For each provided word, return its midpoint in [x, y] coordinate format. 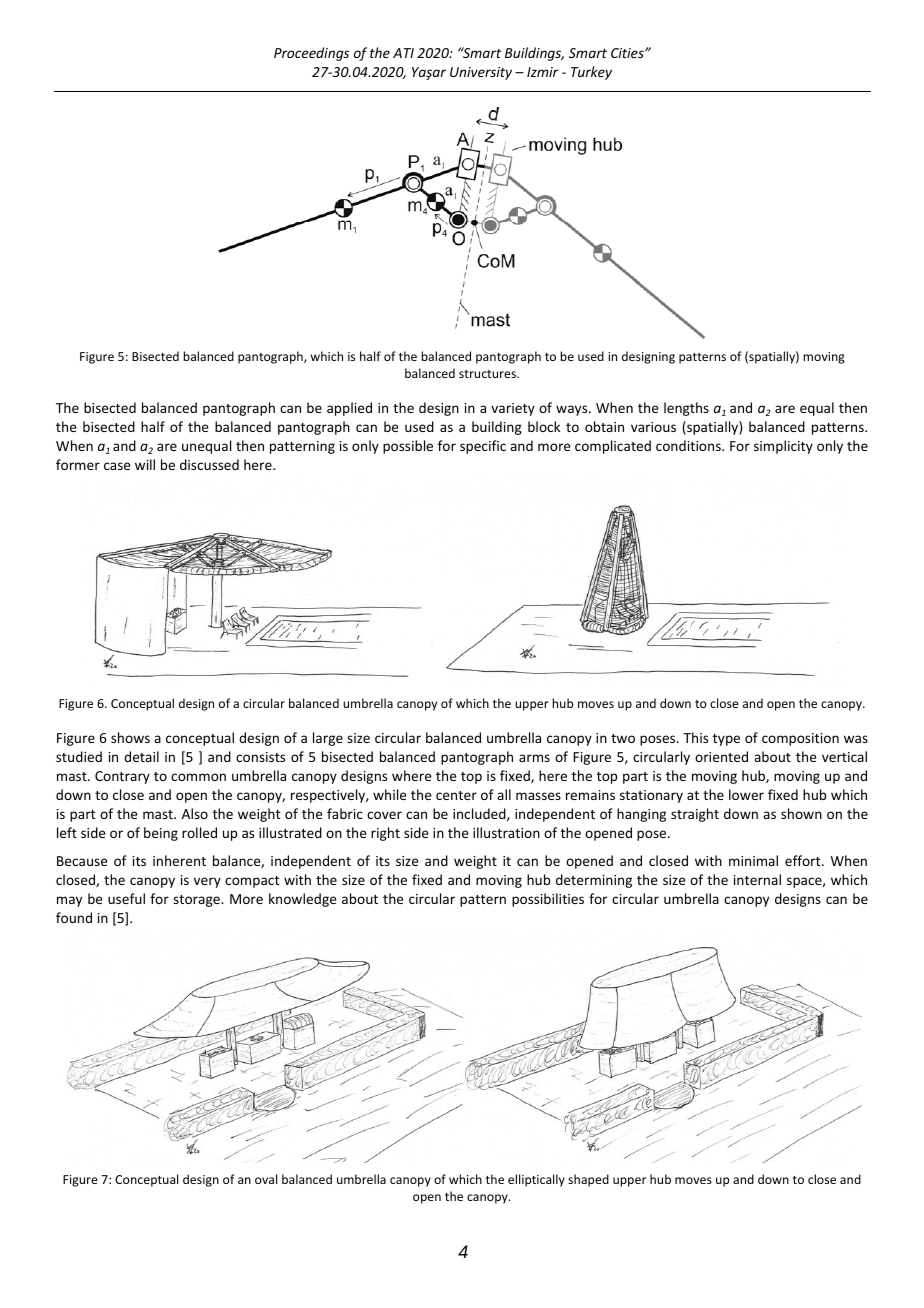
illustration [506, 832]
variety [513, 409]
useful [126, 898]
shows [130, 737]
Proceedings [311, 54]
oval [266, 1179]
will [145, 464]
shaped [588, 1180]
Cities [628, 53]
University [481, 73]
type [726, 740]
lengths [686, 409]
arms [534, 758]
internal [757, 879]
